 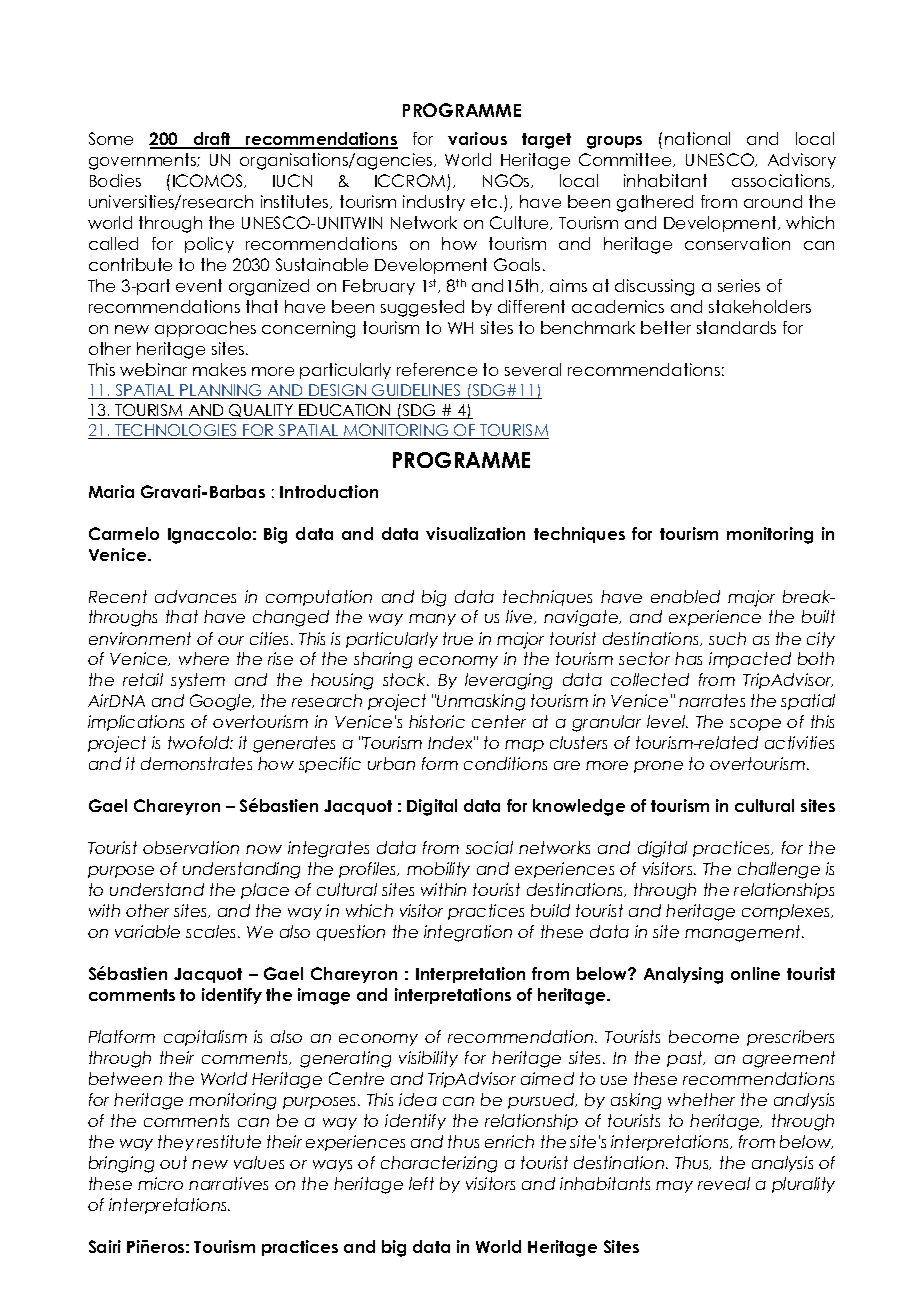 What do you see at coordinates (475, 533) in the document?
I see `visualization` at bounding box center [475, 533].
